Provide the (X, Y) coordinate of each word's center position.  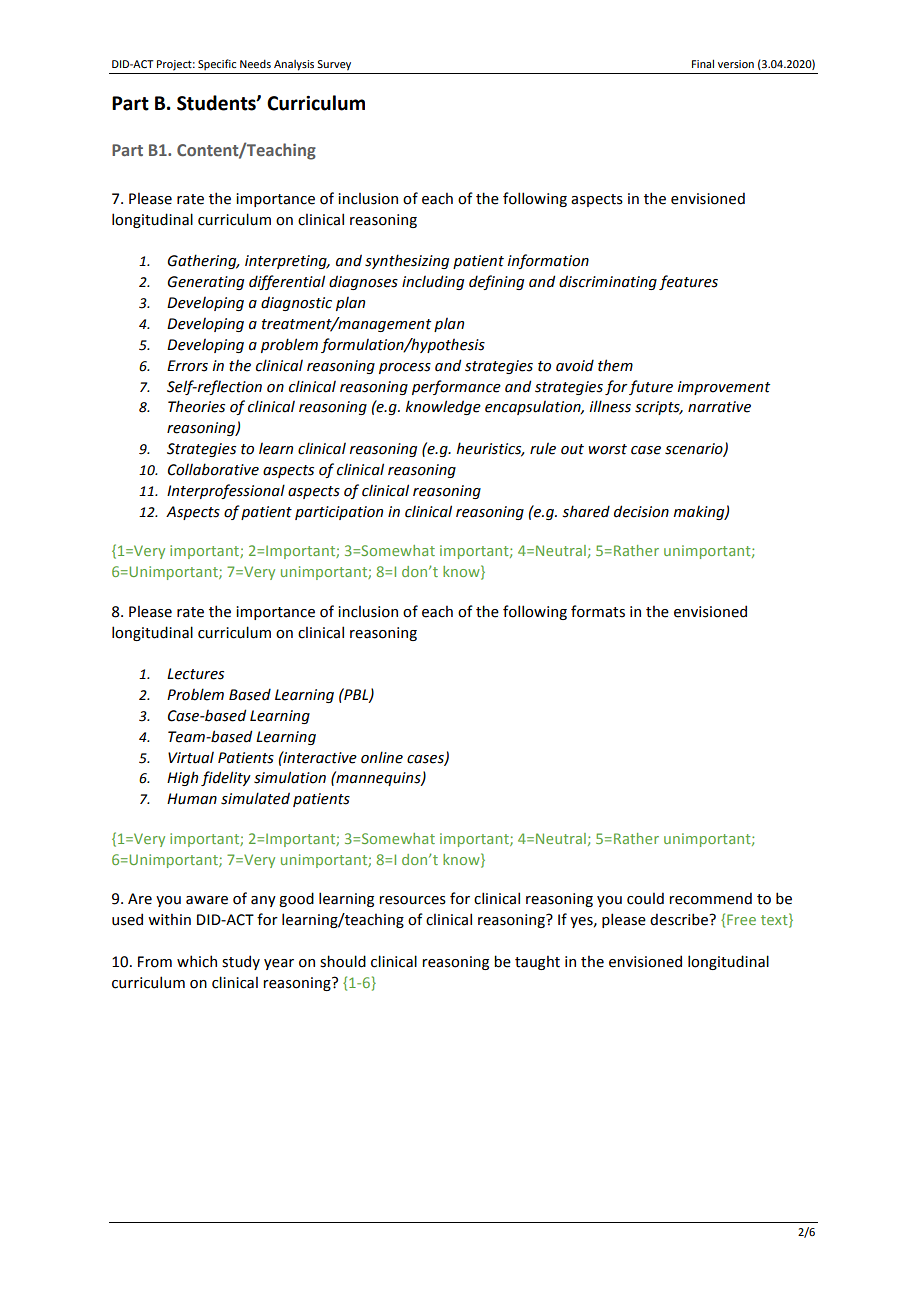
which (197, 961)
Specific (217, 64)
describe (680, 919)
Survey (334, 65)
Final (703, 63)
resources (412, 900)
